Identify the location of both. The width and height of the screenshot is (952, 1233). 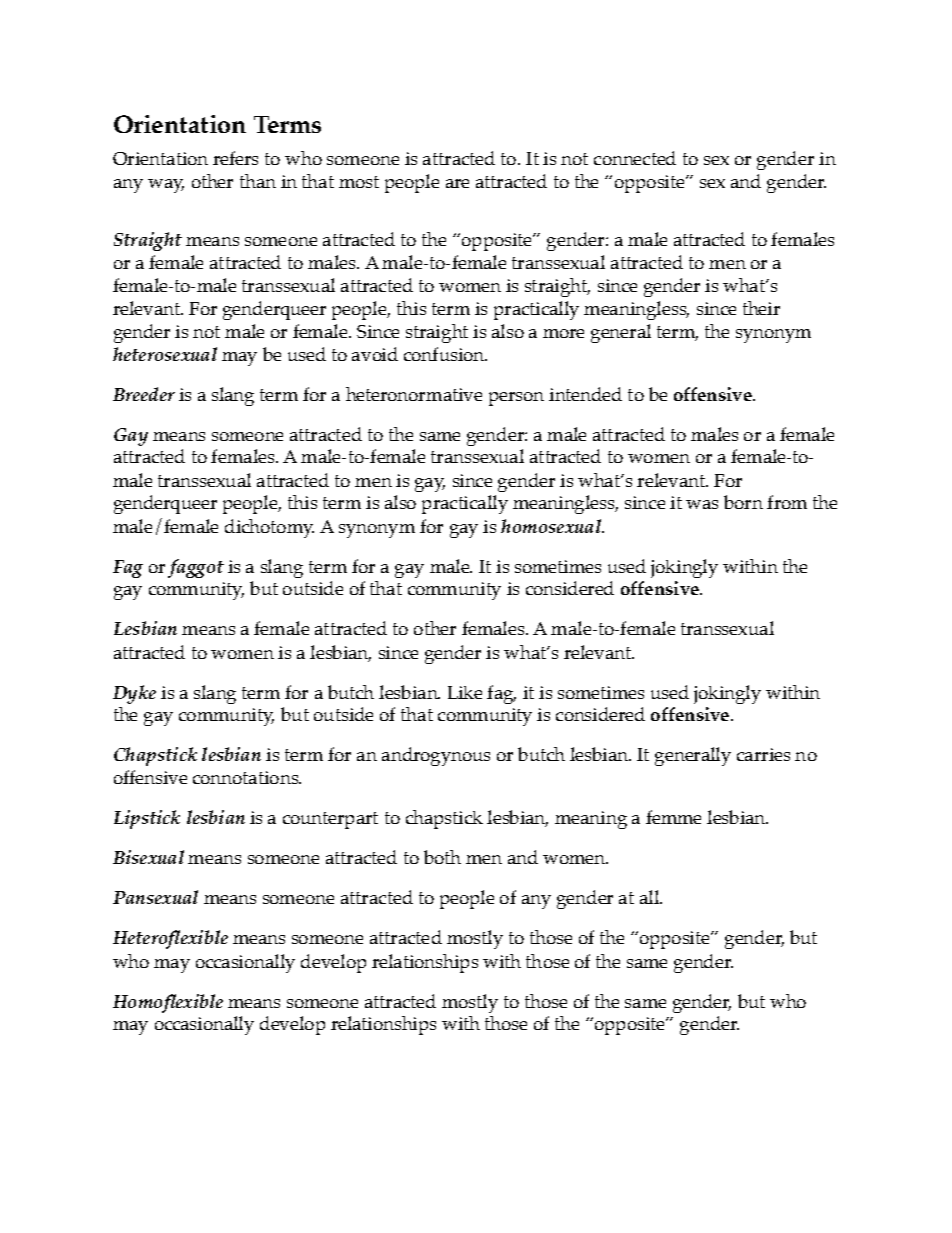
(442, 857).
